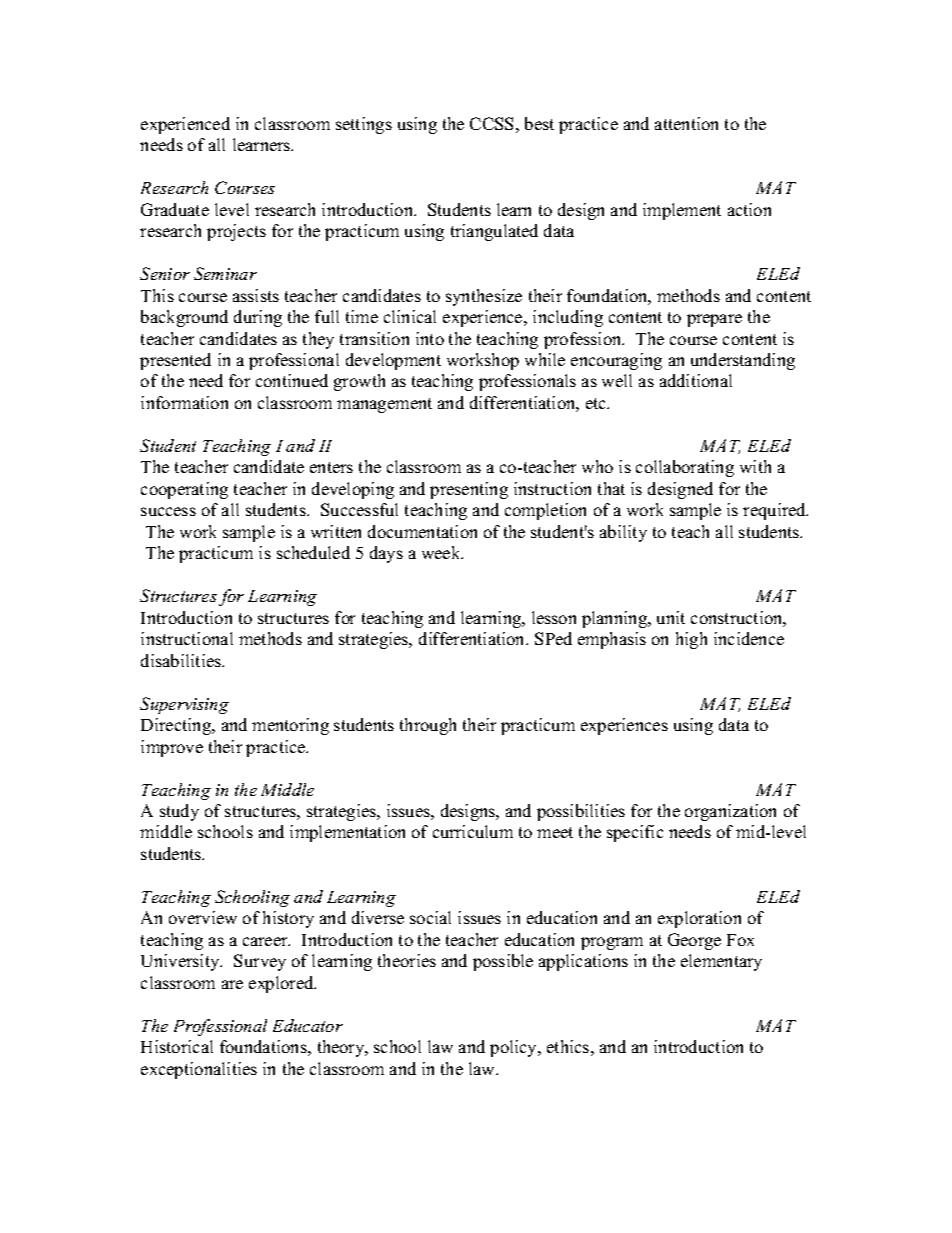  I want to click on collaborating, so click(685, 468).
